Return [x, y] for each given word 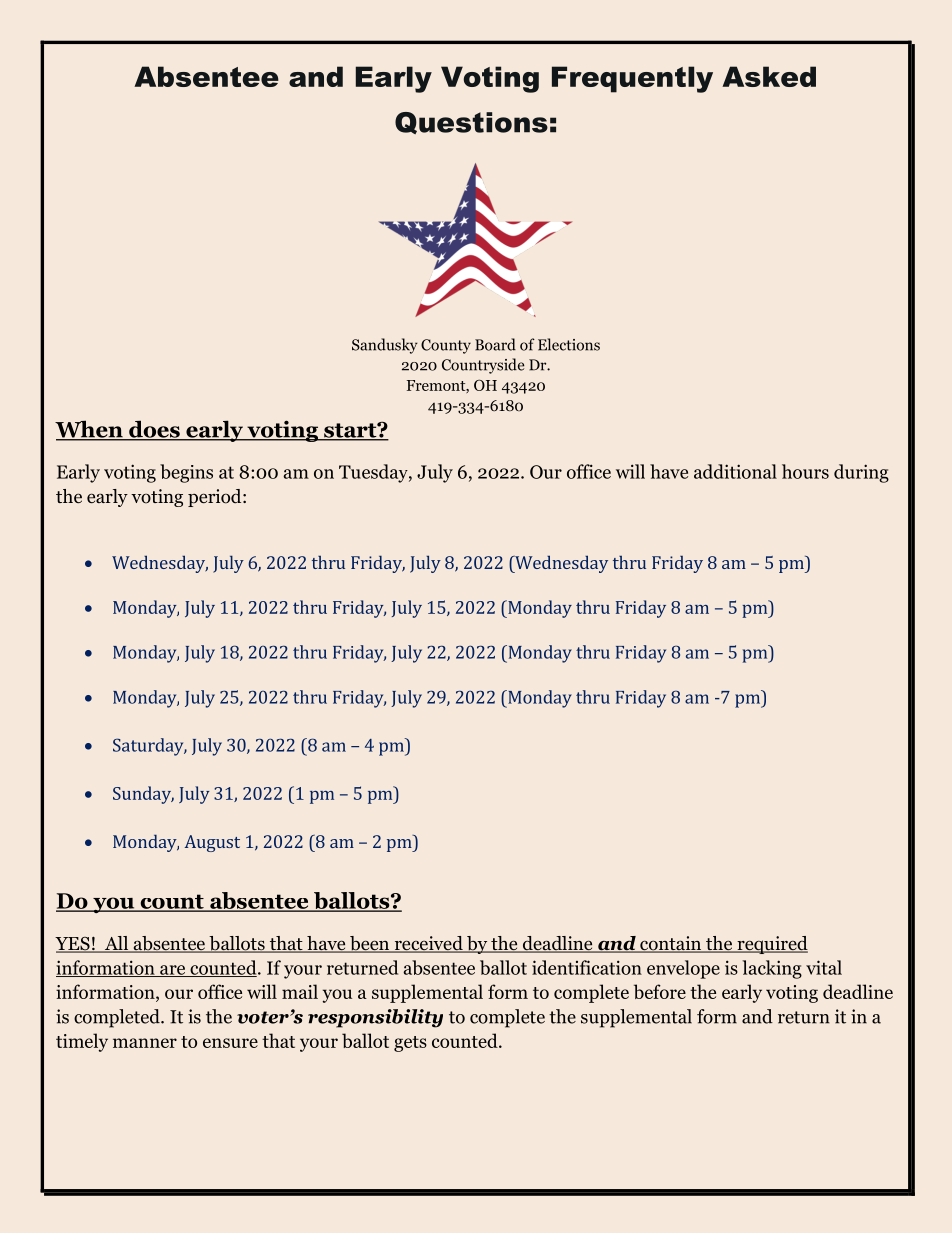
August [212, 843]
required [771, 945]
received [428, 944]
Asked [769, 76]
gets [410, 1044]
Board [495, 344]
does [154, 430]
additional [735, 471]
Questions [471, 123]
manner [145, 1043]
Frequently [632, 79]
